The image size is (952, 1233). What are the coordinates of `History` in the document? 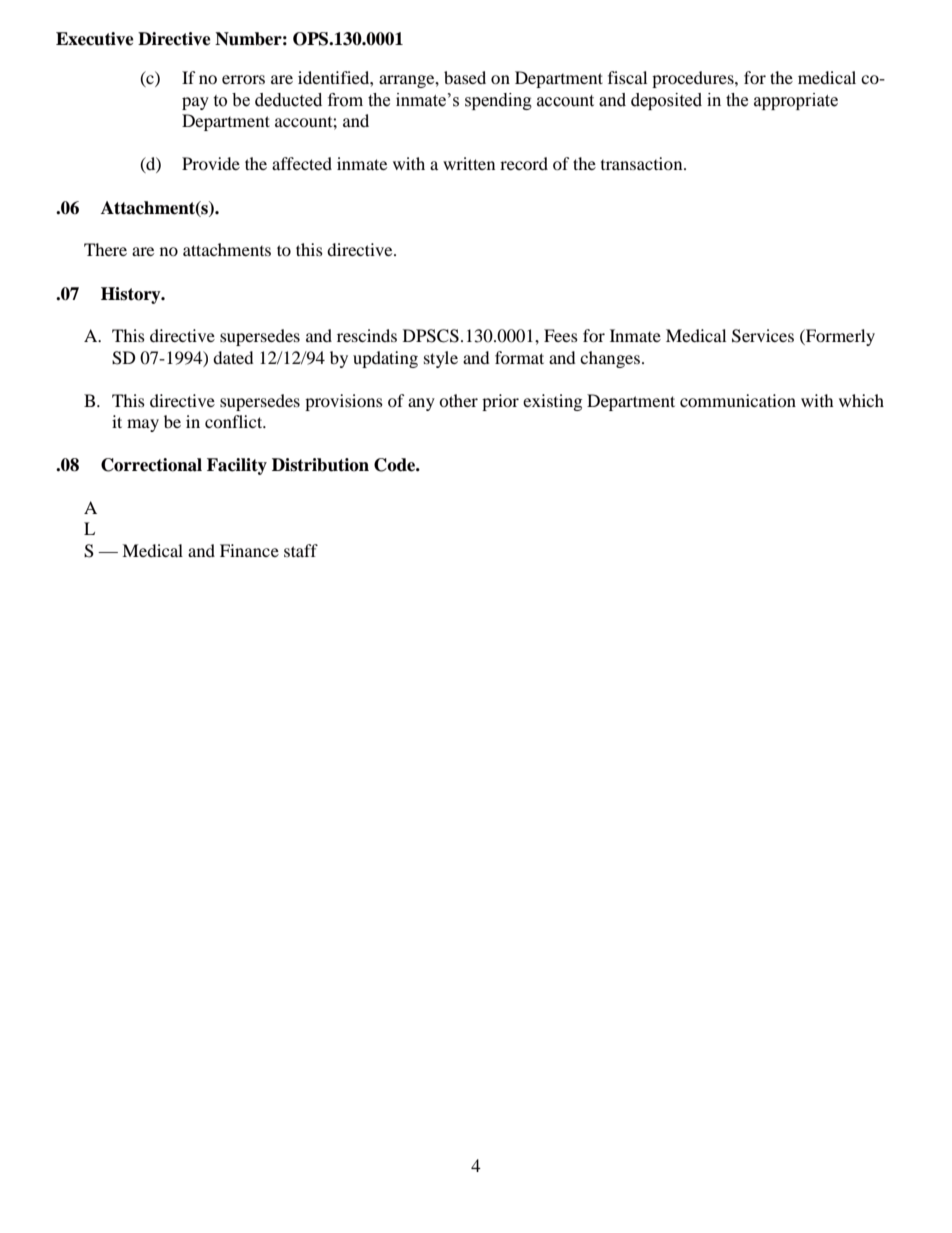 It's located at (132, 295).
